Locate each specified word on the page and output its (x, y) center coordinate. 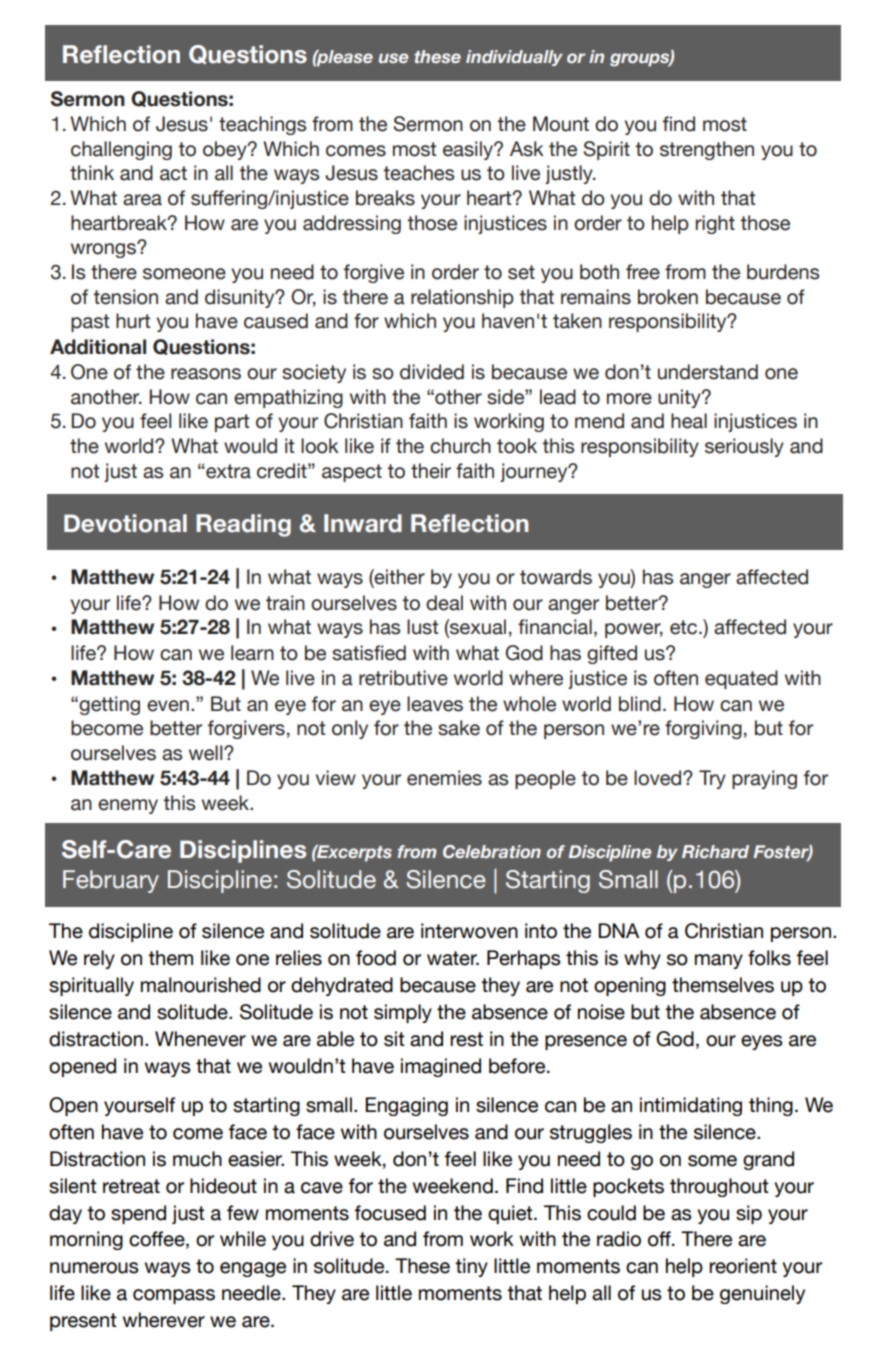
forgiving (703, 729)
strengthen (707, 150)
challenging (121, 150)
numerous (94, 1268)
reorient (743, 1266)
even (168, 706)
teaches (418, 173)
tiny (471, 1267)
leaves (435, 704)
